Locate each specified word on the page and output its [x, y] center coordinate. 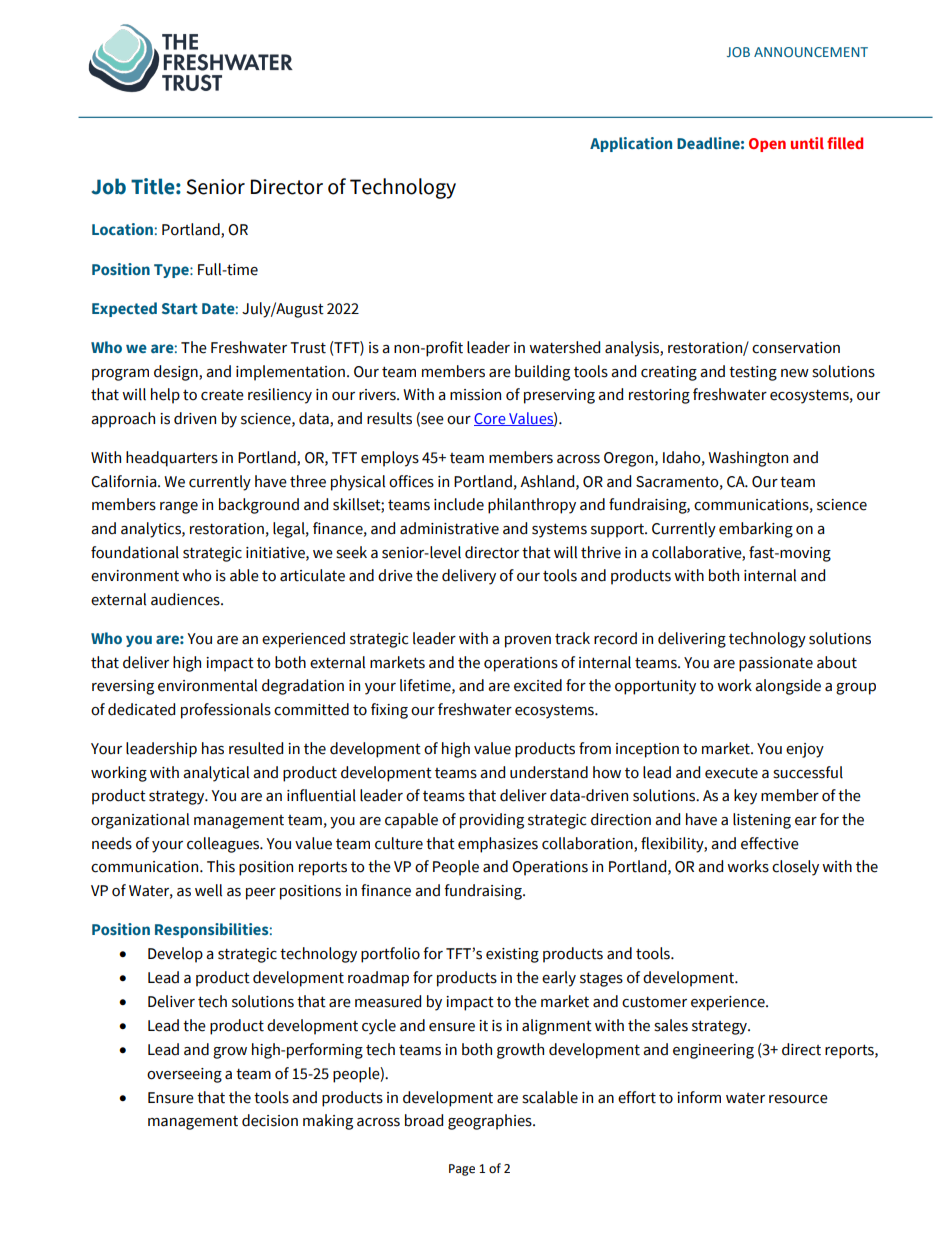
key [745, 797]
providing [492, 821]
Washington [748, 459]
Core [491, 419]
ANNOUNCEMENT [811, 52]
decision [270, 1120]
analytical [216, 774]
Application [631, 144]
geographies [491, 1122]
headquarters [172, 459]
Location [122, 229]
